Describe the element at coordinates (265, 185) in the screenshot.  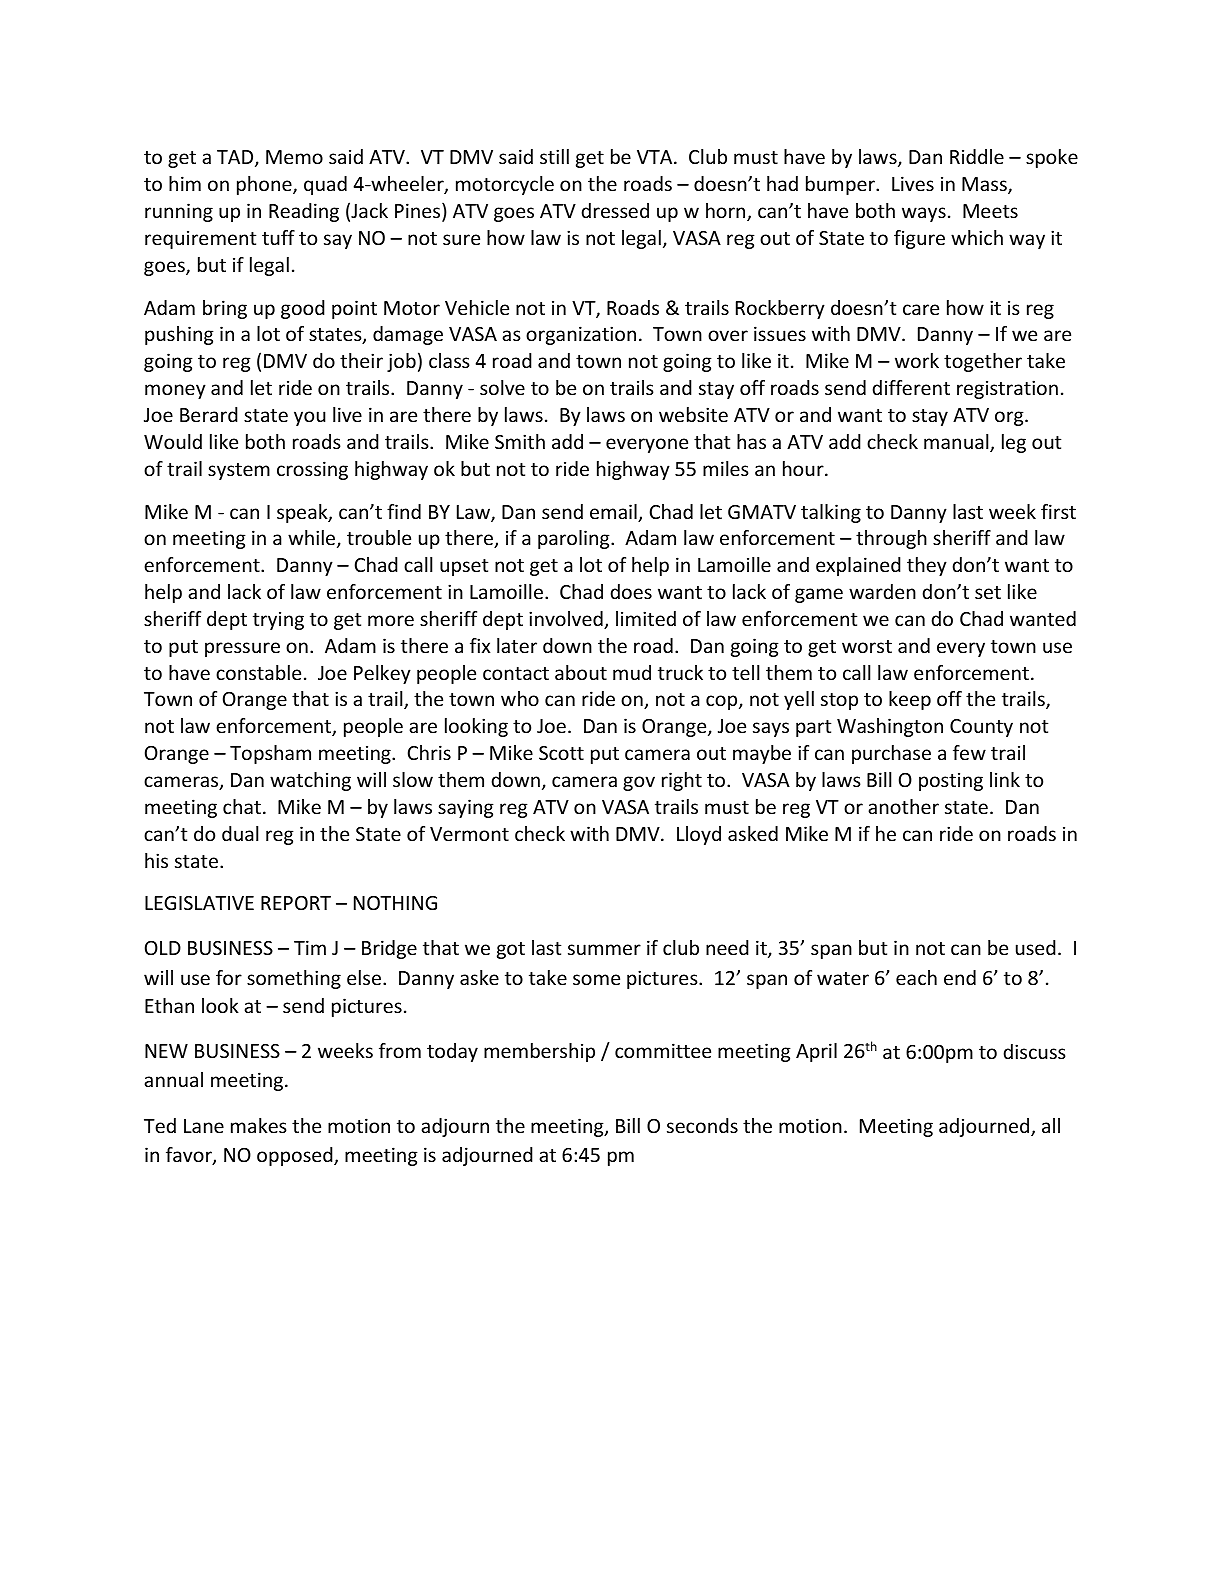
I see `phone` at that location.
